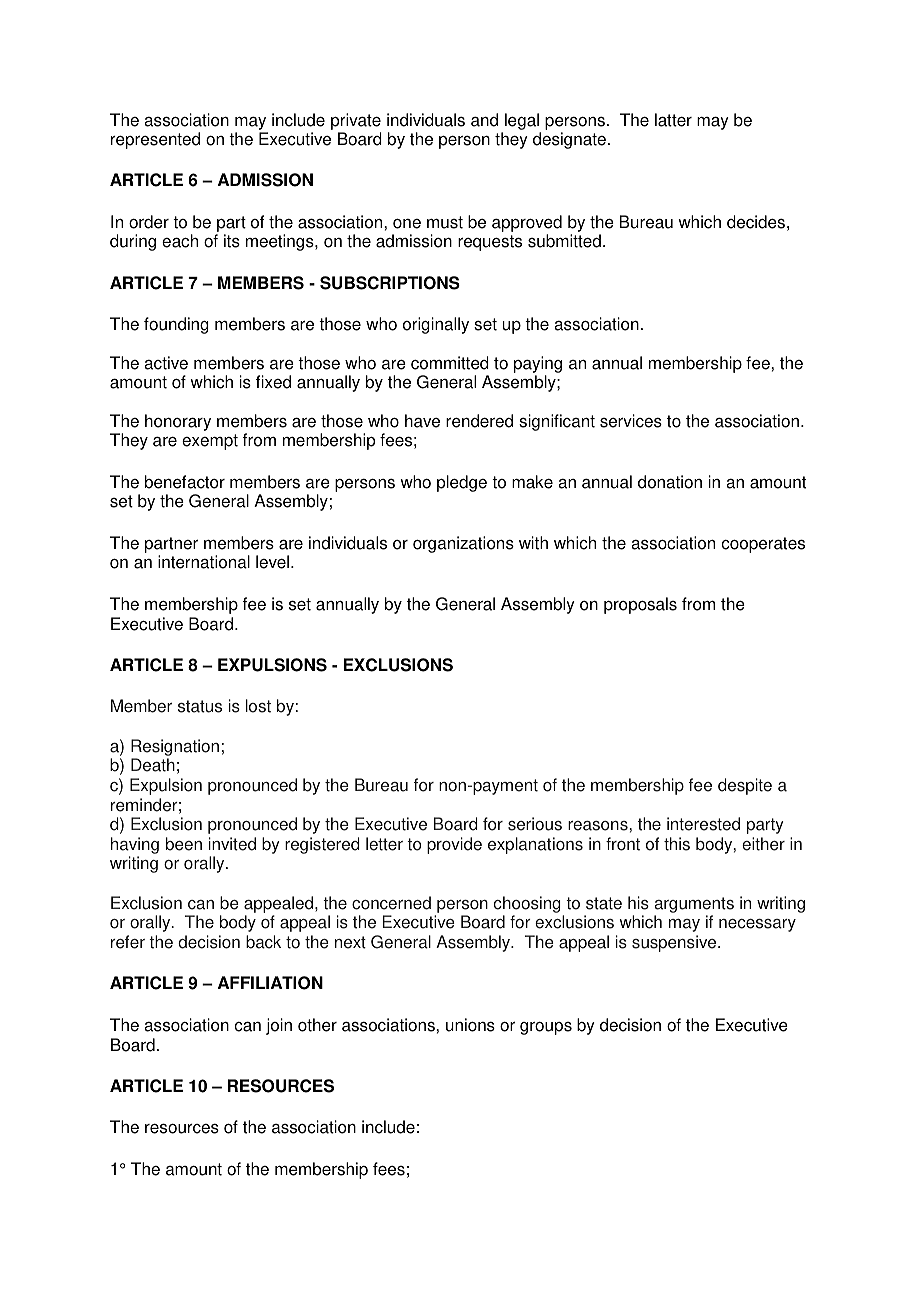  I want to click on proposals, so click(640, 605).
